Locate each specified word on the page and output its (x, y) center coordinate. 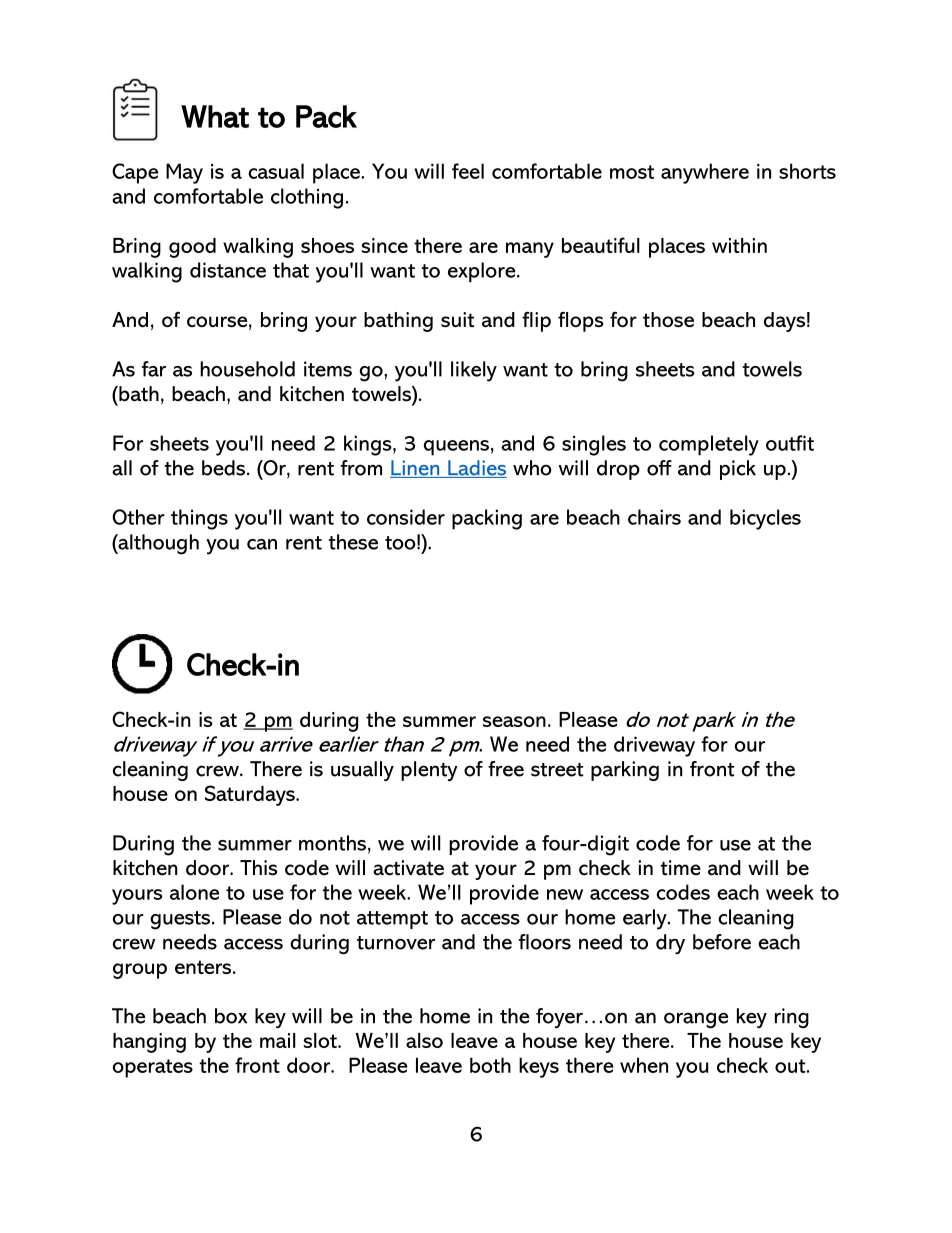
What (215, 116)
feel (468, 171)
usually (362, 771)
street (557, 770)
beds (223, 468)
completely (709, 445)
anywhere (705, 173)
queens (456, 448)
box (231, 1016)
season (514, 721)
